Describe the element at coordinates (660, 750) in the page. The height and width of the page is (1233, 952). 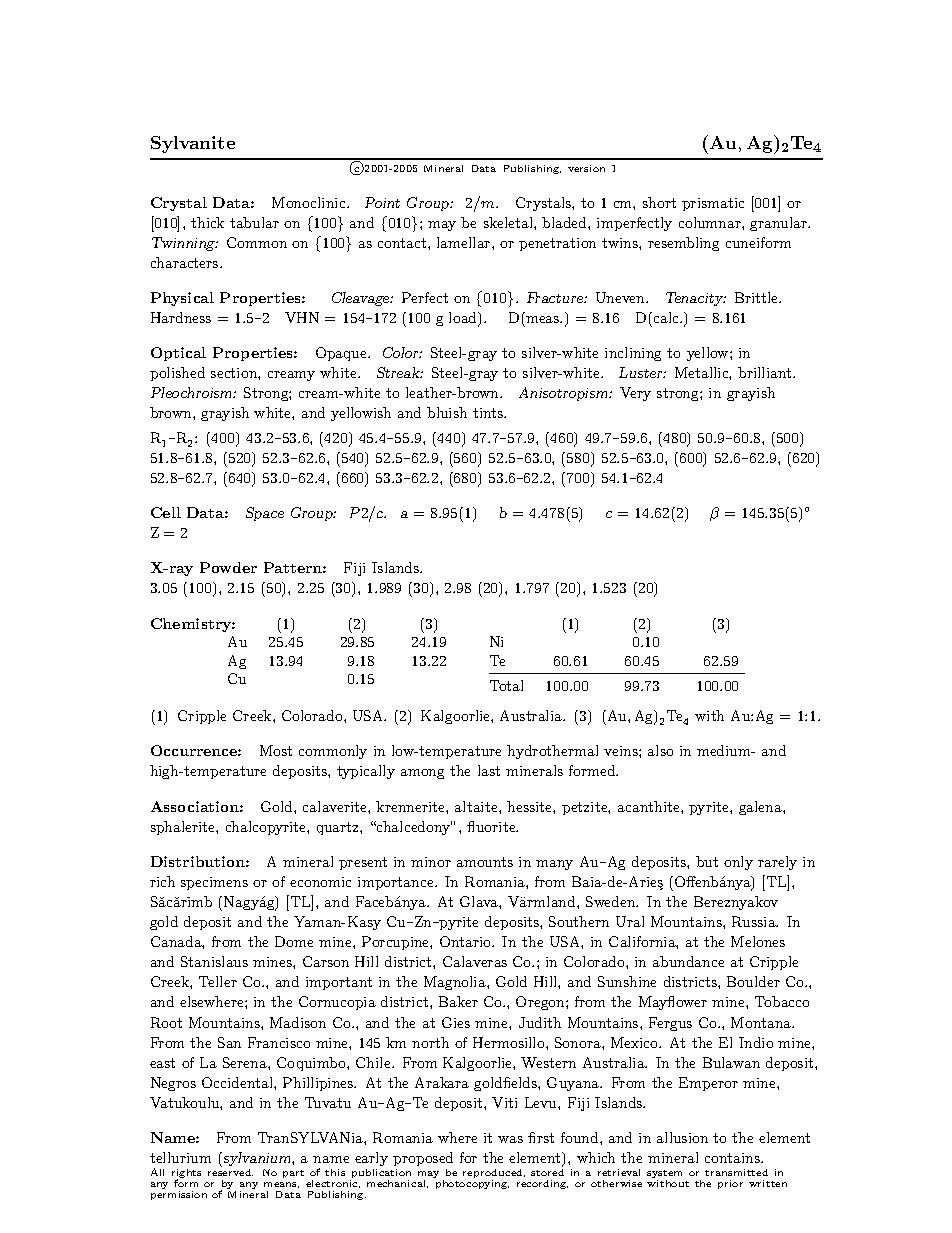
I see `also` at that location.
